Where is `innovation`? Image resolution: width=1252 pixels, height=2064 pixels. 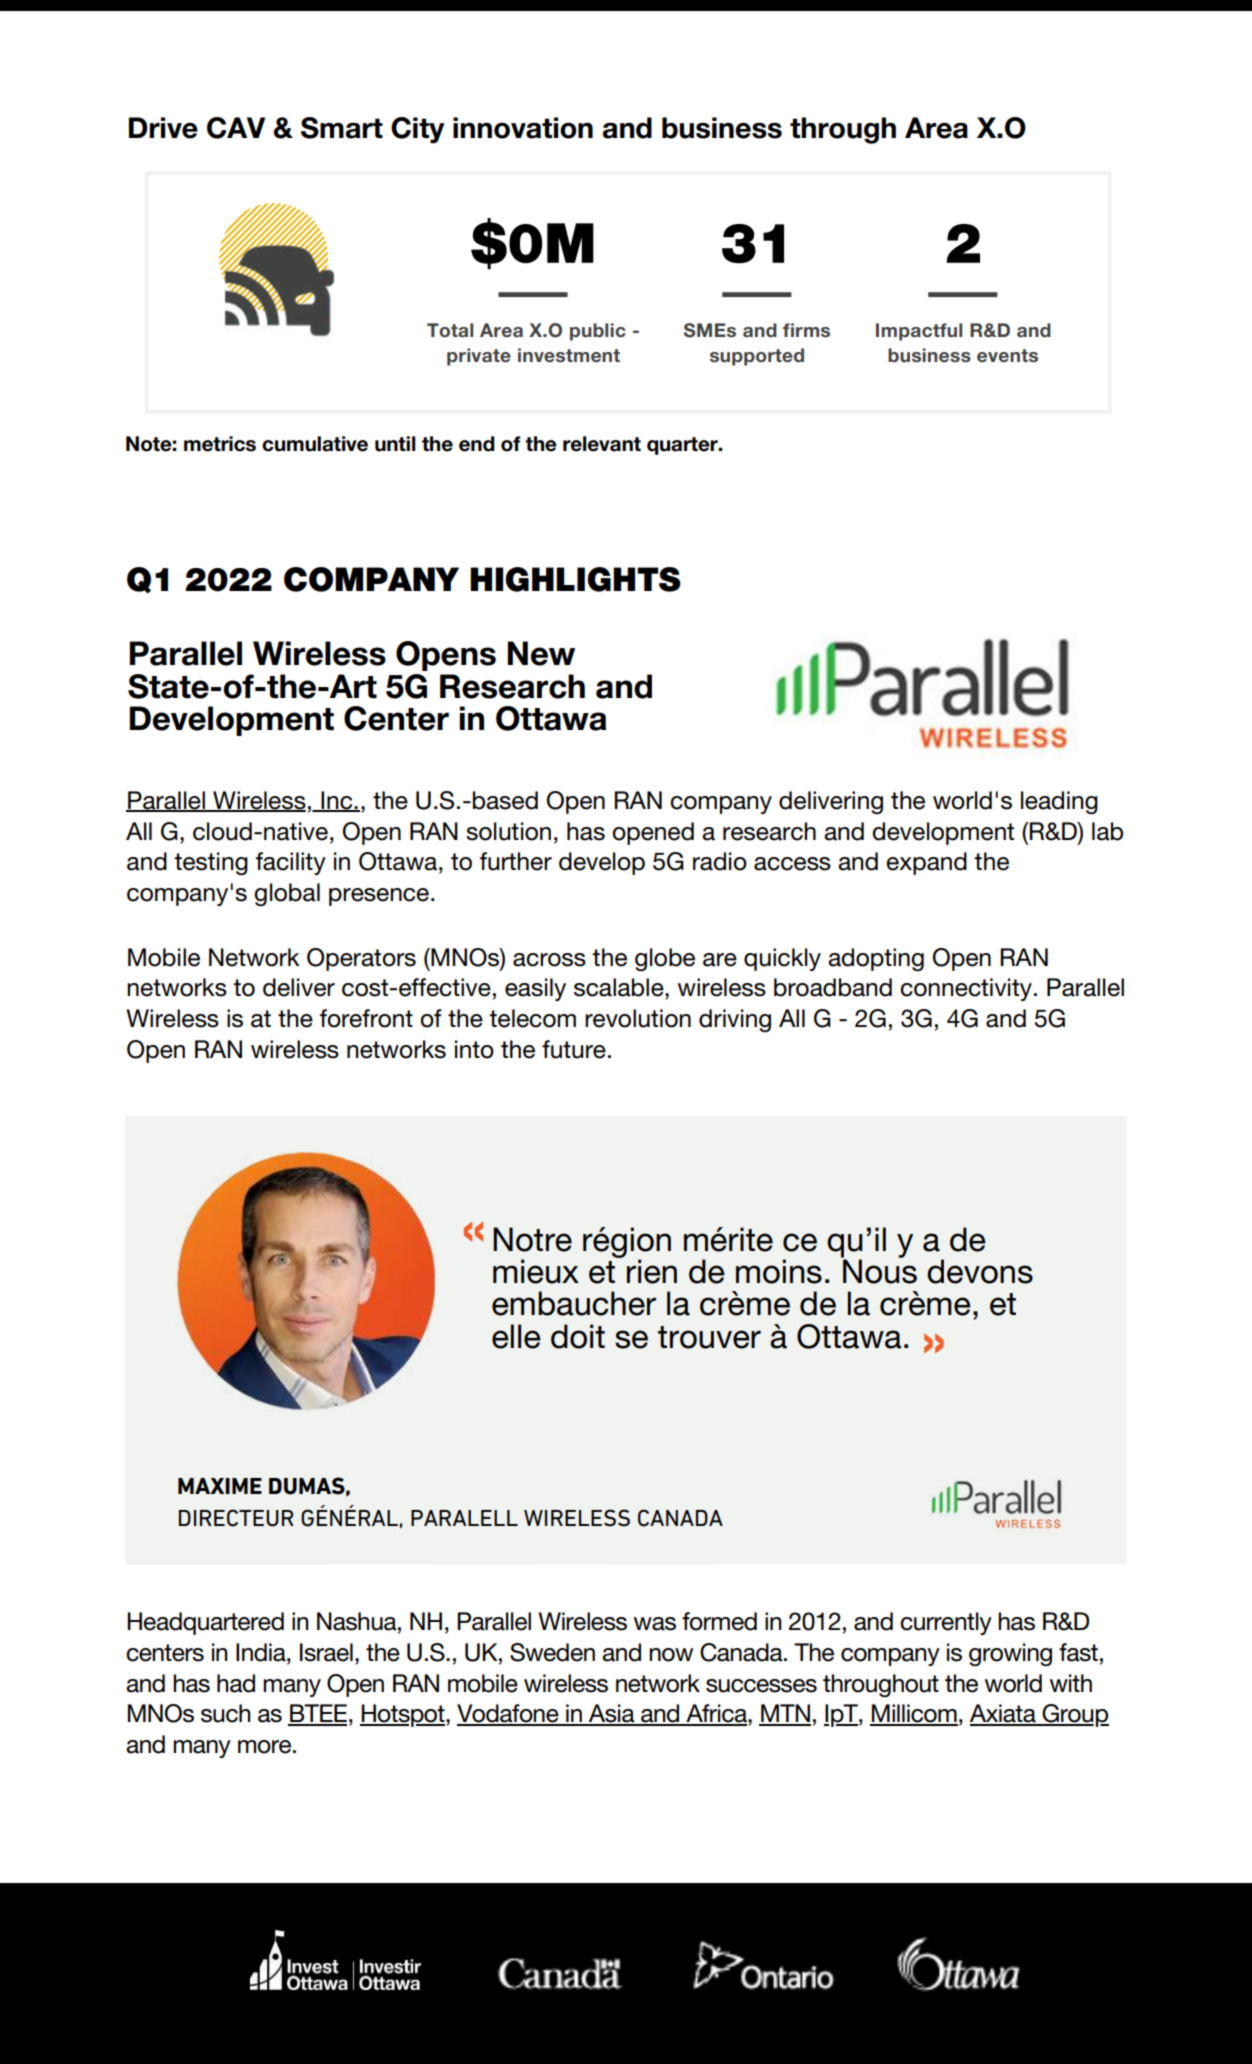
innovation is located at coordinates (523, 128).
